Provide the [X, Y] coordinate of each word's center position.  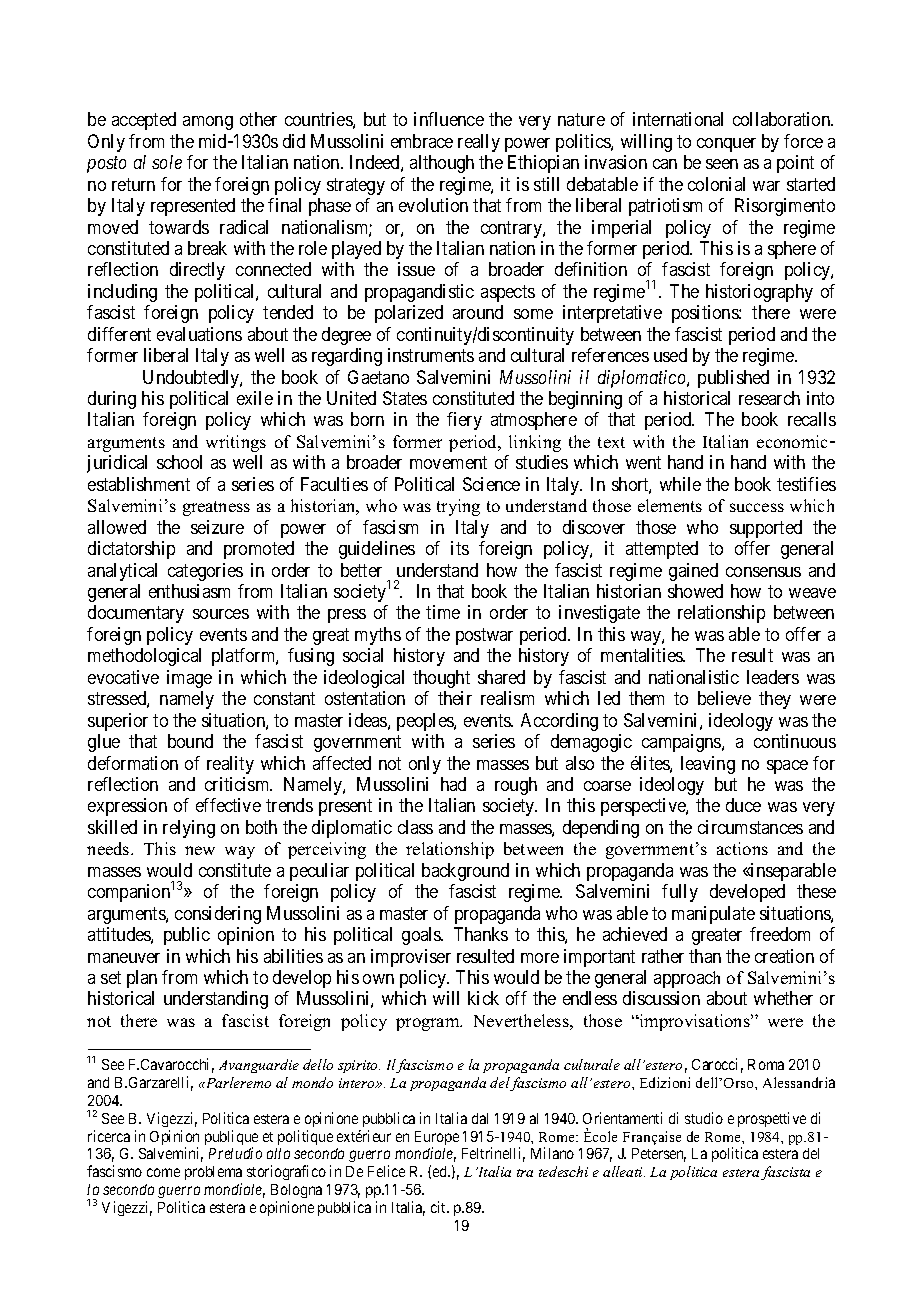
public [187, 936]
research [769, 398]
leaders [773, 677]
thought [441, 679]
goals [422, 936]
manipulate [713, 915]
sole [167, 162]
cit [440, 1207]
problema [213, 1175]
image [189, 679]
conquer [726, 145]
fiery [464, 421]
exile [255, 398]
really [479, 143]
